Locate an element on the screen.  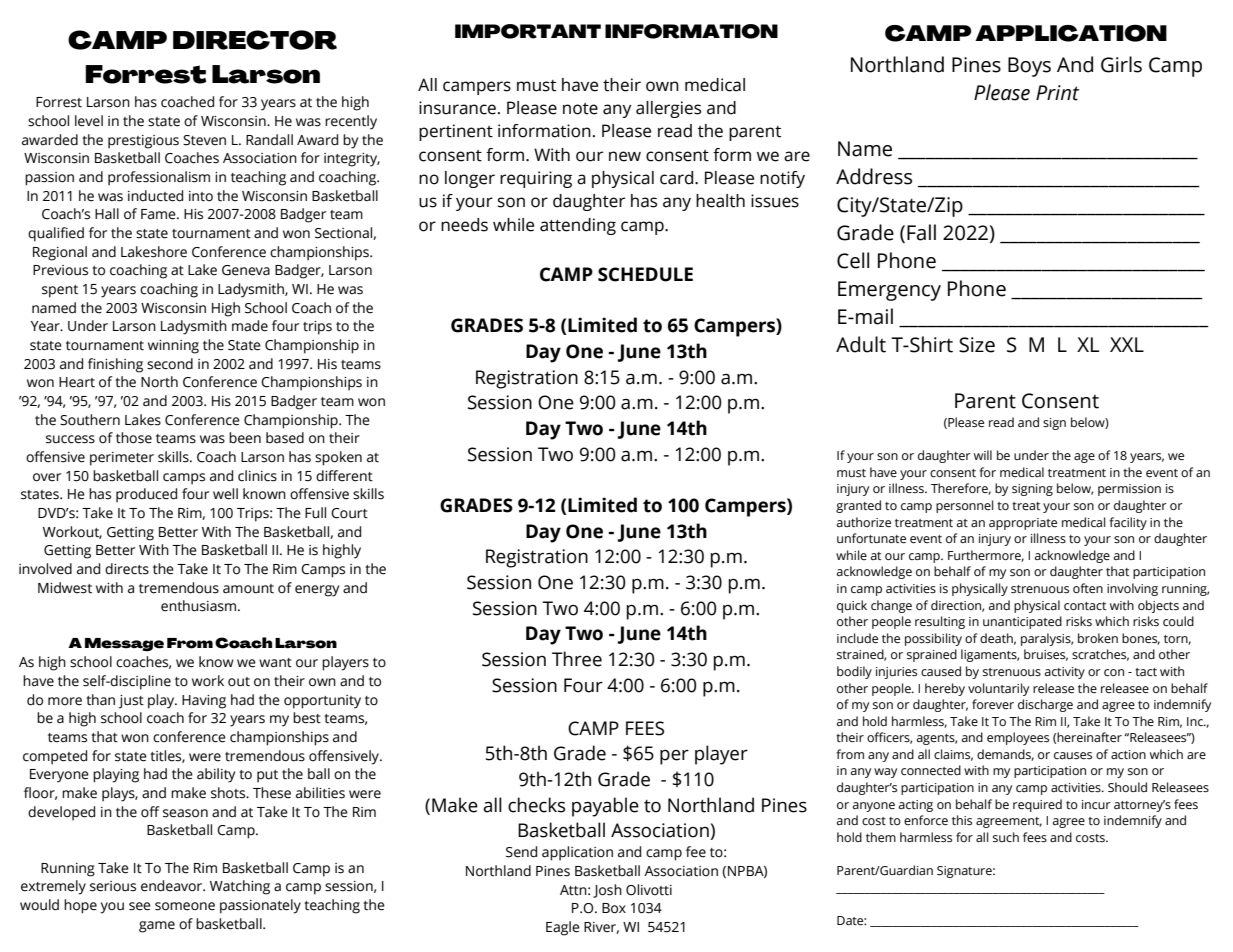
endeavor is located at coordinates (173, 886).
